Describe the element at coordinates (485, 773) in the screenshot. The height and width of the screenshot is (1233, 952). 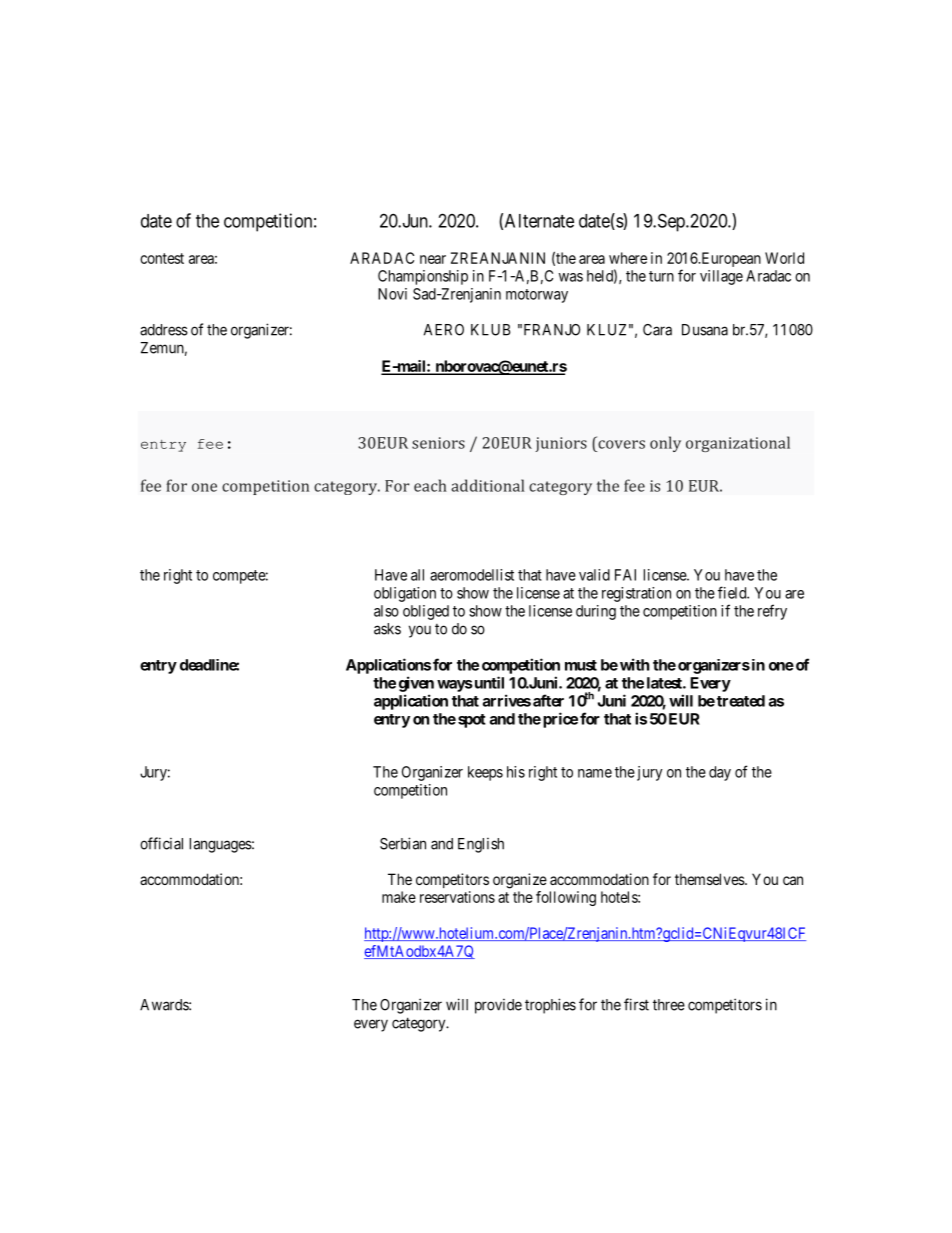
I see `keeps` at that location.
